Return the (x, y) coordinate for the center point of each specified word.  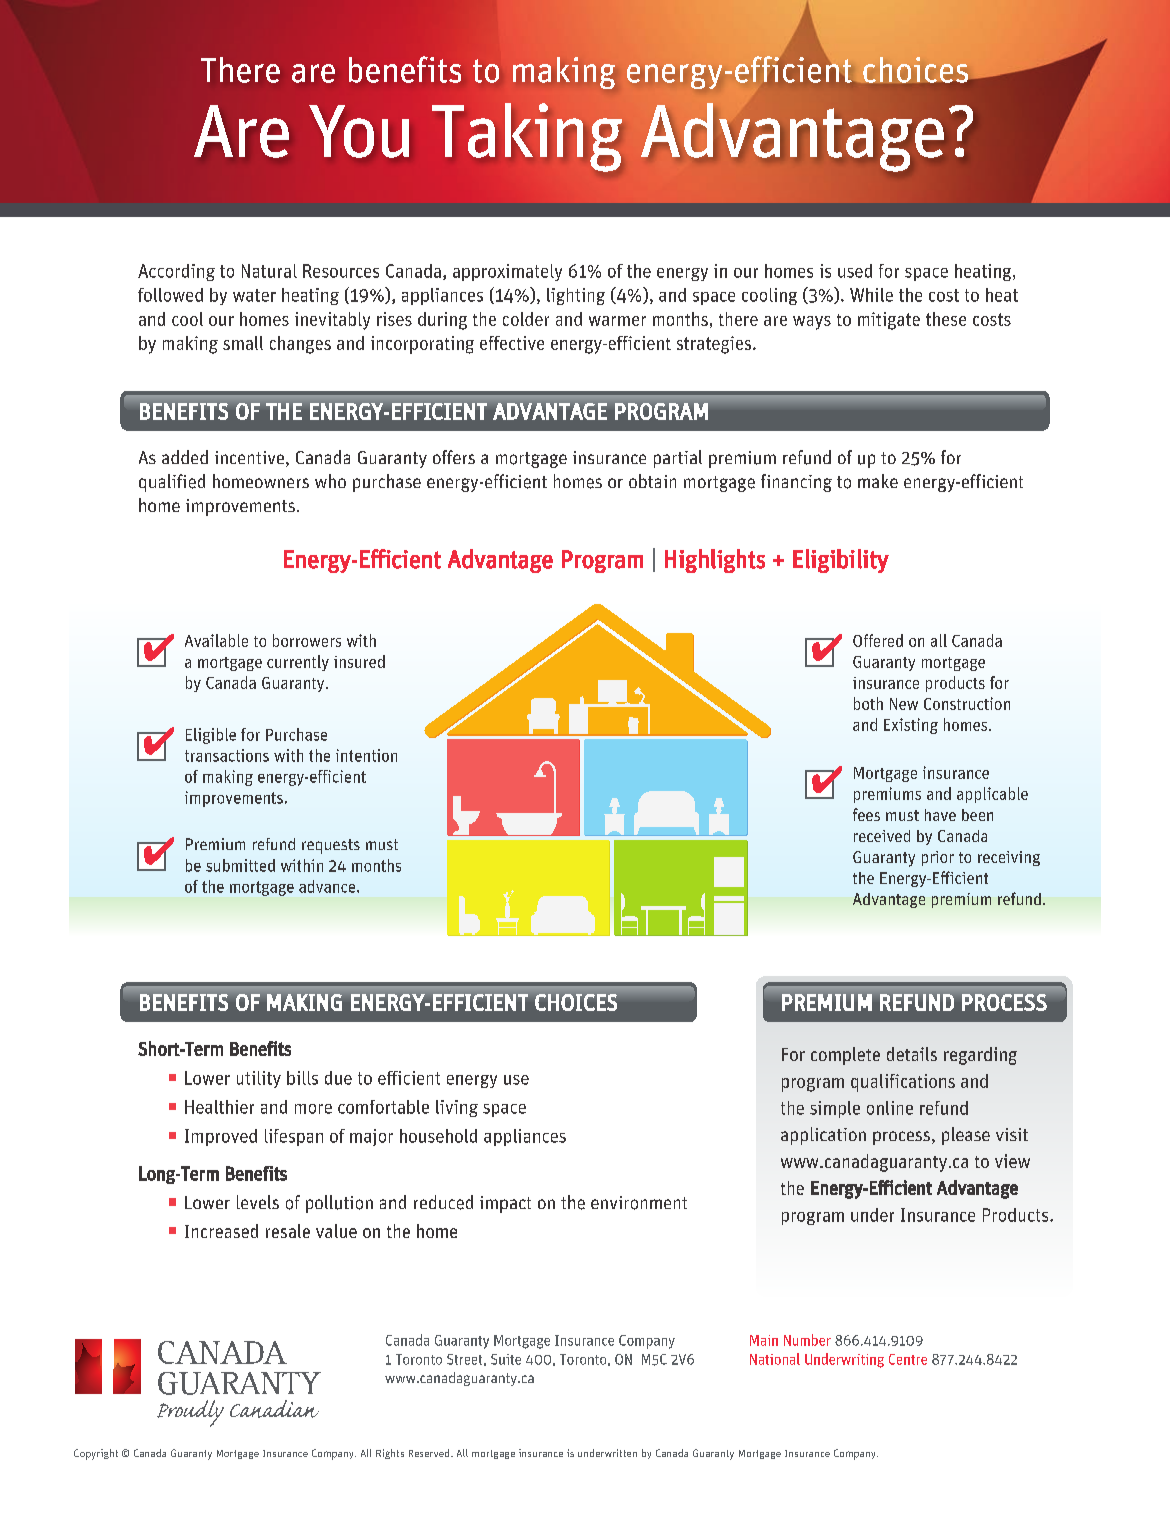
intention (366, 755)
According (176, 272)
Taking (527, 137)
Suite (506, 1359)
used (855, 271)
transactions (227, 755)
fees (866, 814)
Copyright (96, 1454)
